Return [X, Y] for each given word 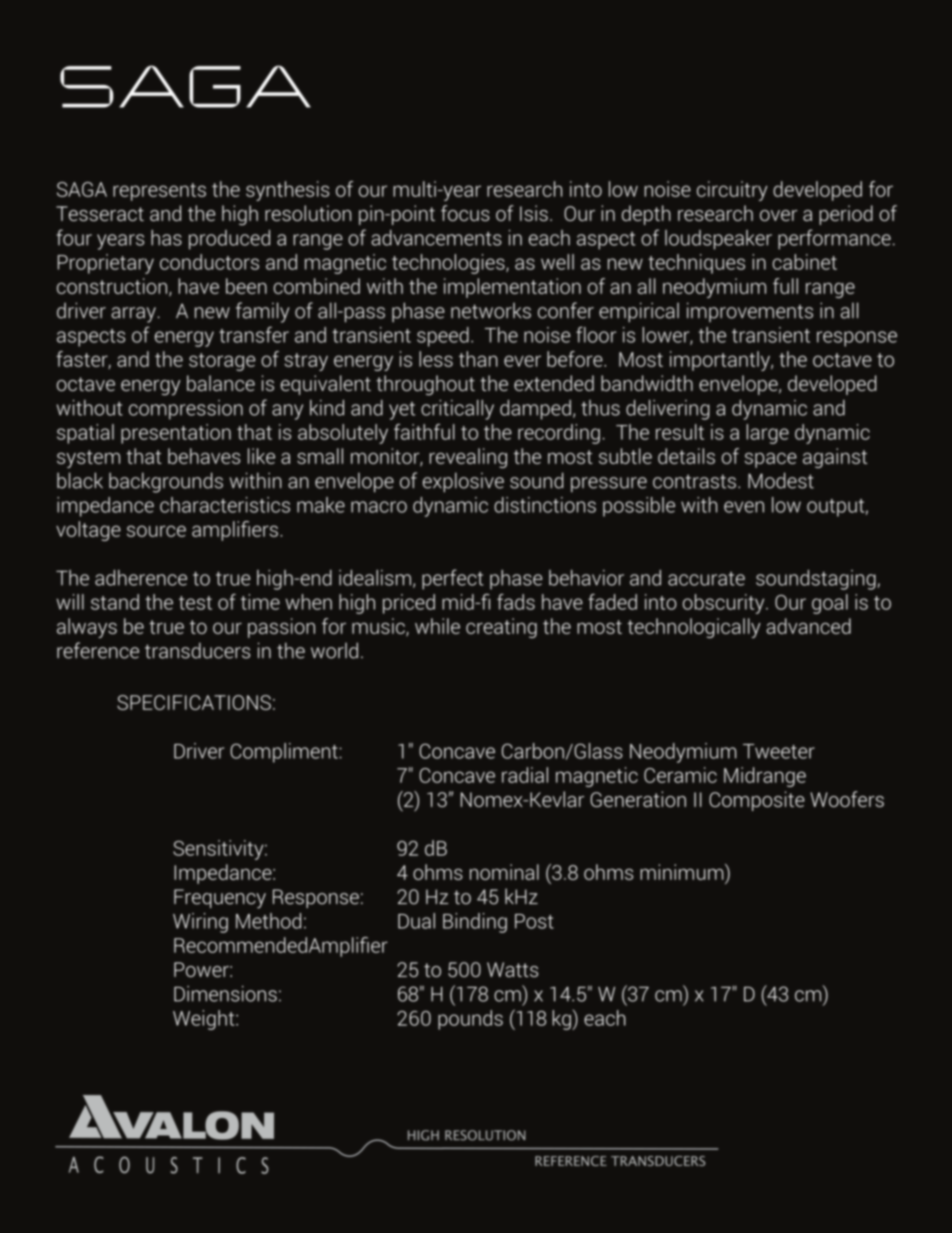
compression [186, 410]
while [437, 626]
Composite [757, 801]
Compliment [284, 753]
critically [457, 410]
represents [159, 192]
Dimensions [225, 994]
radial [525, 775]
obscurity [725, 604]
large [767, 434]
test [195, 603]
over [778, 215]
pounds [470, 1020]
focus [465, 213]
